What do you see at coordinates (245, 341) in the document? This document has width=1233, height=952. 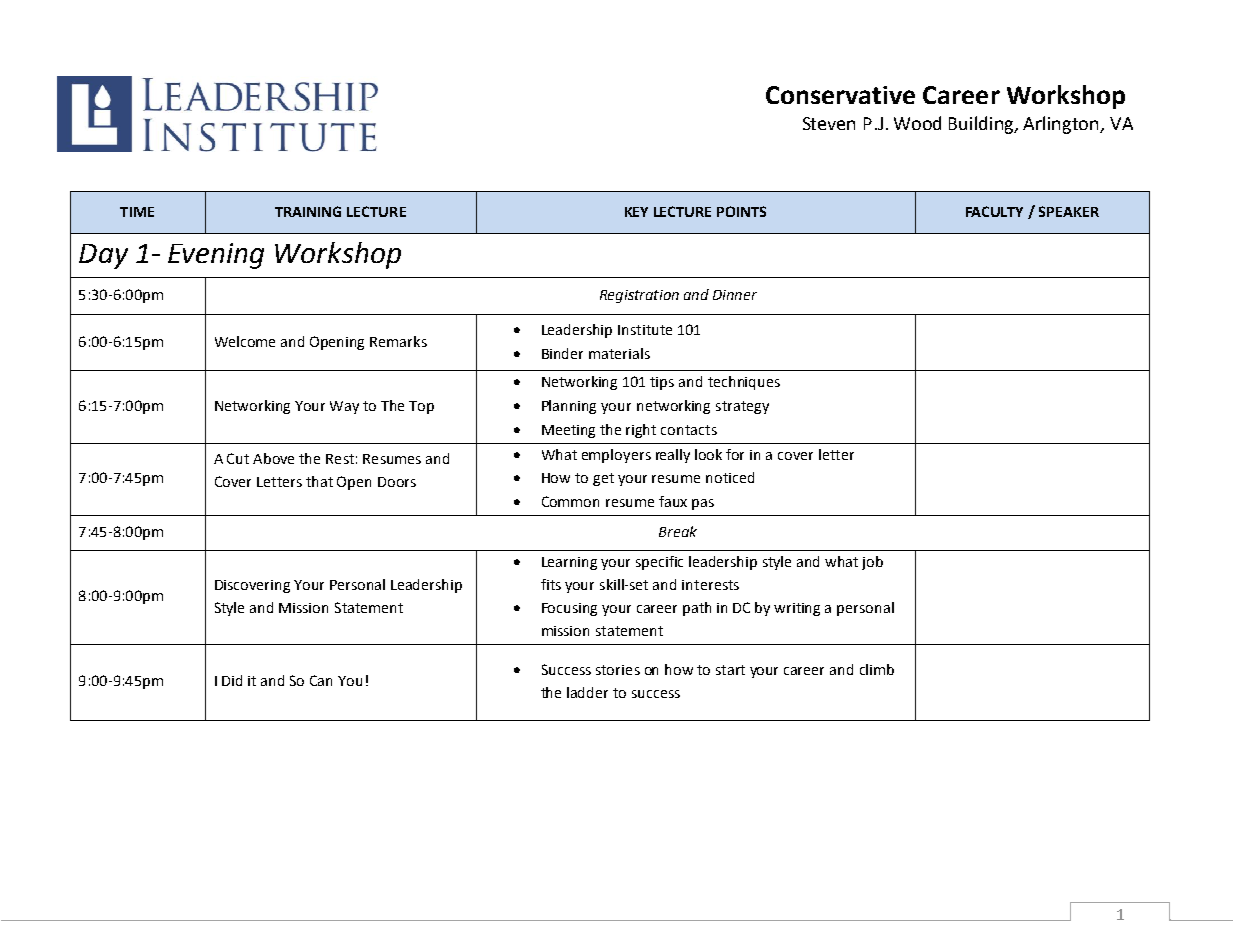 I see `Welcome` at bounding box center [245, 341].
